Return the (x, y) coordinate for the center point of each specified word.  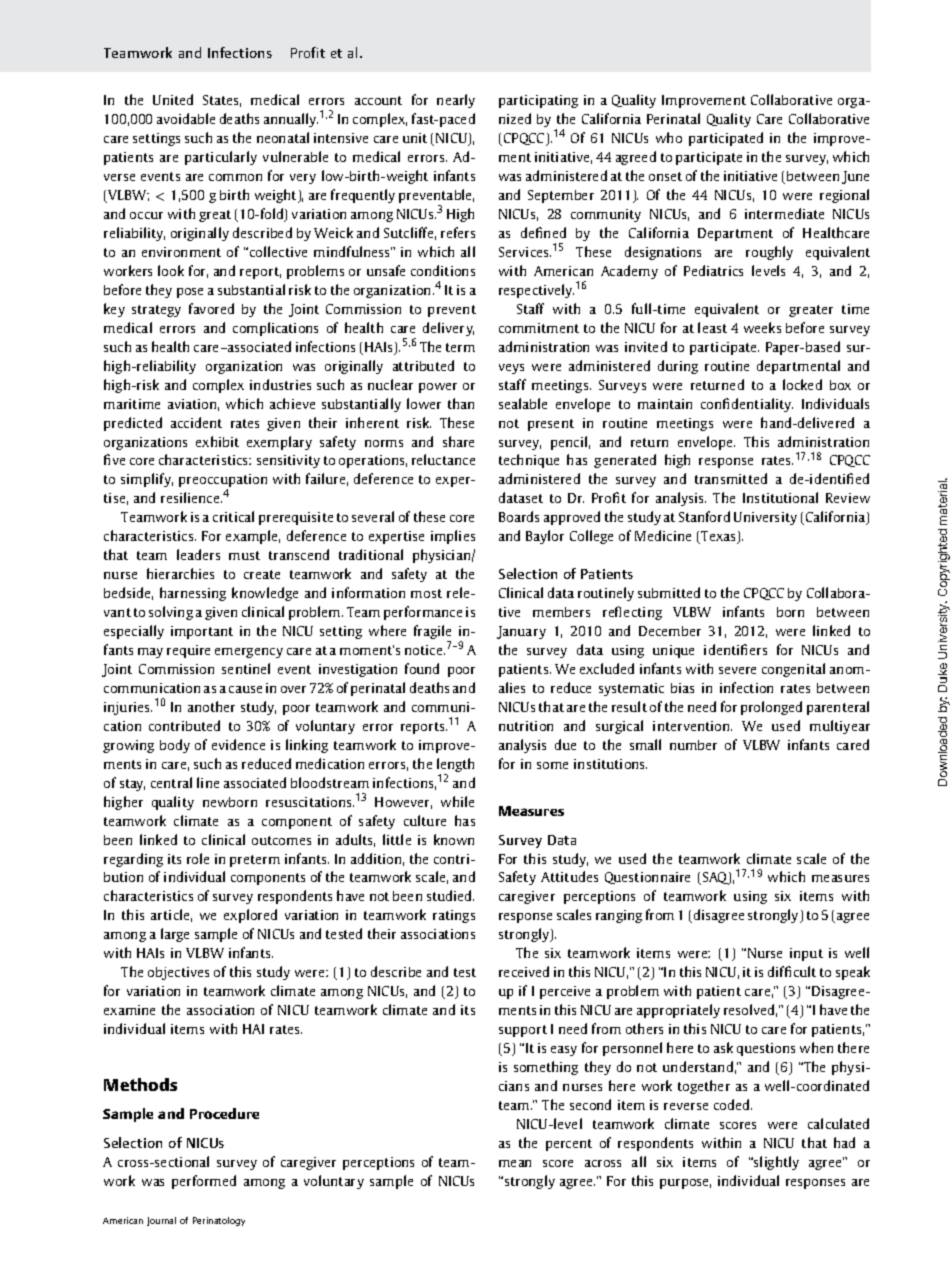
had (844, 1142)
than (461, 403)
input (806, 954)
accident (196, 422)
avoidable (186, 118)
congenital (793, 670)
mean (515, 1163)
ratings (454, 916)
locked (802, 384)
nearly (456, 101)
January (521, 632)
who (669, 137)
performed (204, 1182)
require (188, 651)
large (175, 935)
